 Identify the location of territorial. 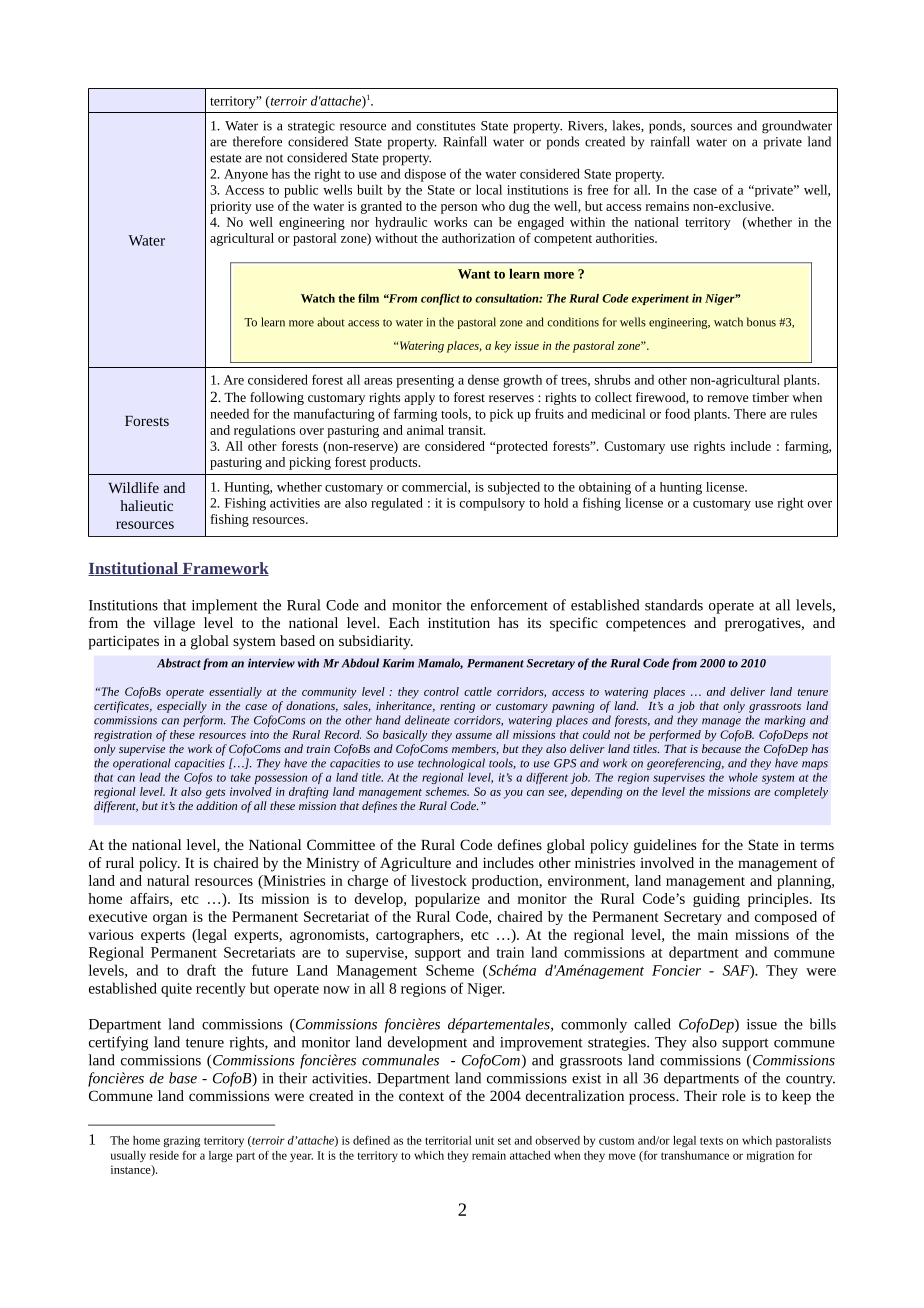
(448, 1140).
